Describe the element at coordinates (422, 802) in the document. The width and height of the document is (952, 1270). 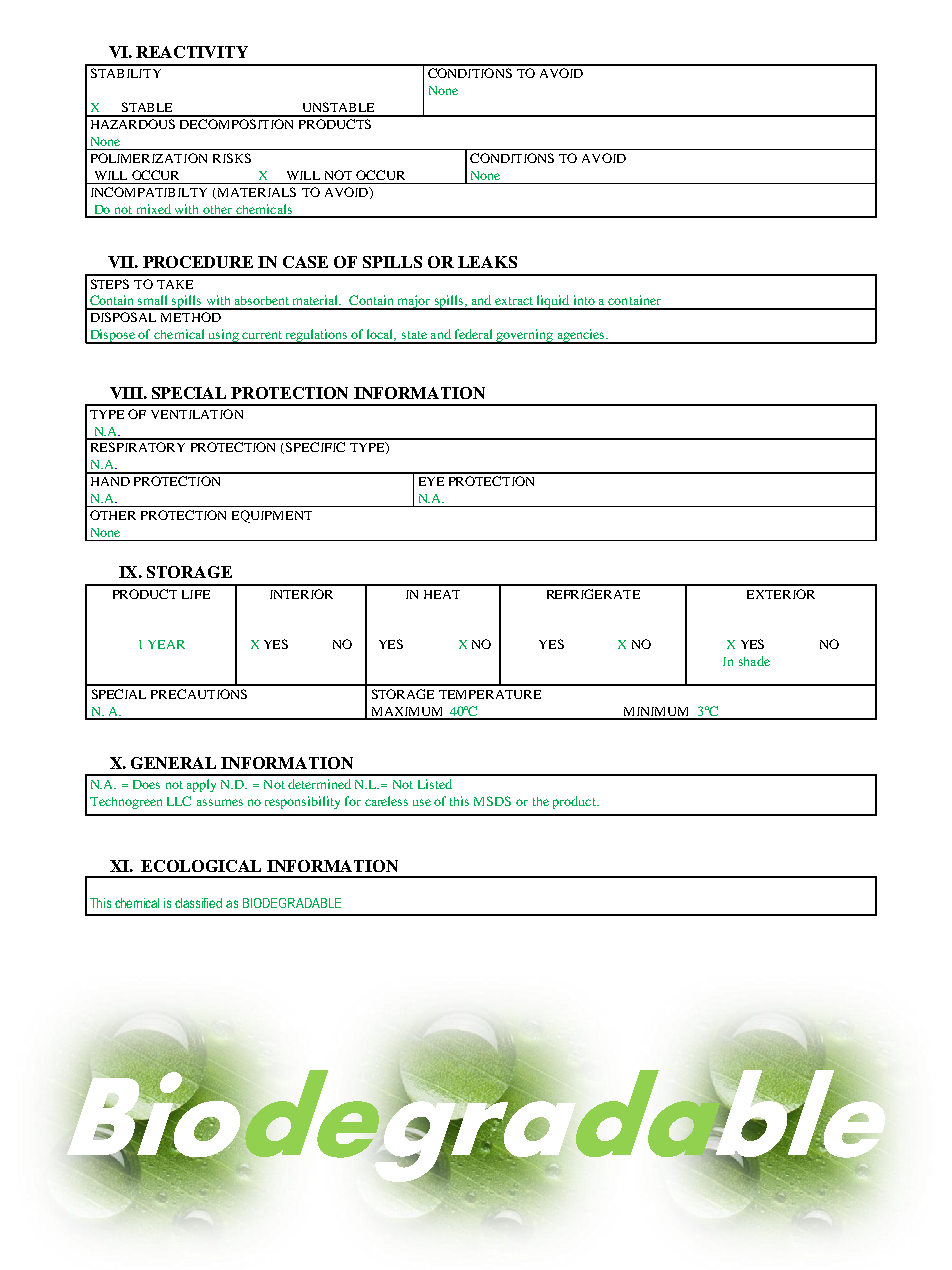
I see `use` at that location.
